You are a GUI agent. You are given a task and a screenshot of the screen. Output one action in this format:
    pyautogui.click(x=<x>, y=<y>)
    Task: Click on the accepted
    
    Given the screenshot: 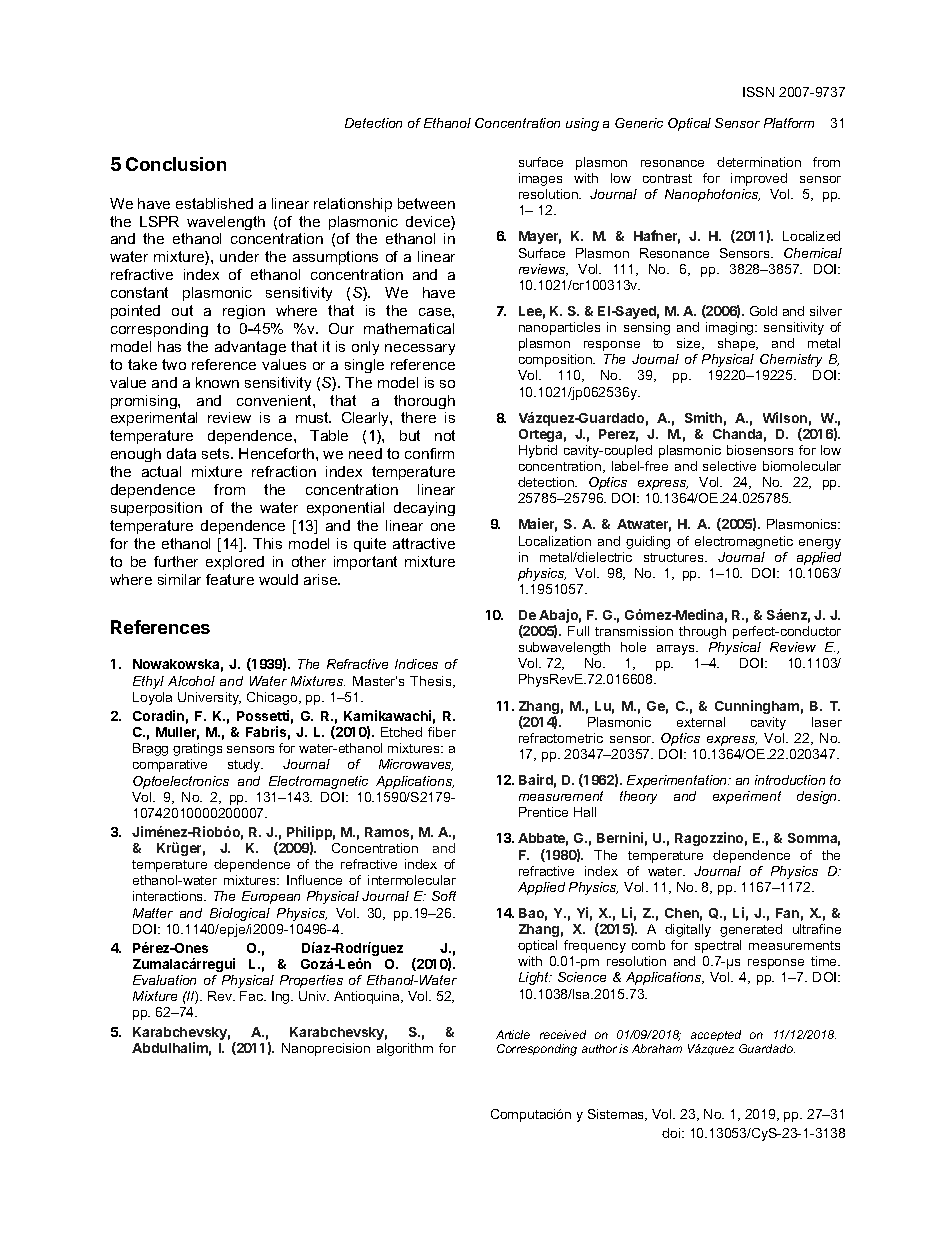 What is the action you would take?
    pyautogui.click(x=716, y=1035)
